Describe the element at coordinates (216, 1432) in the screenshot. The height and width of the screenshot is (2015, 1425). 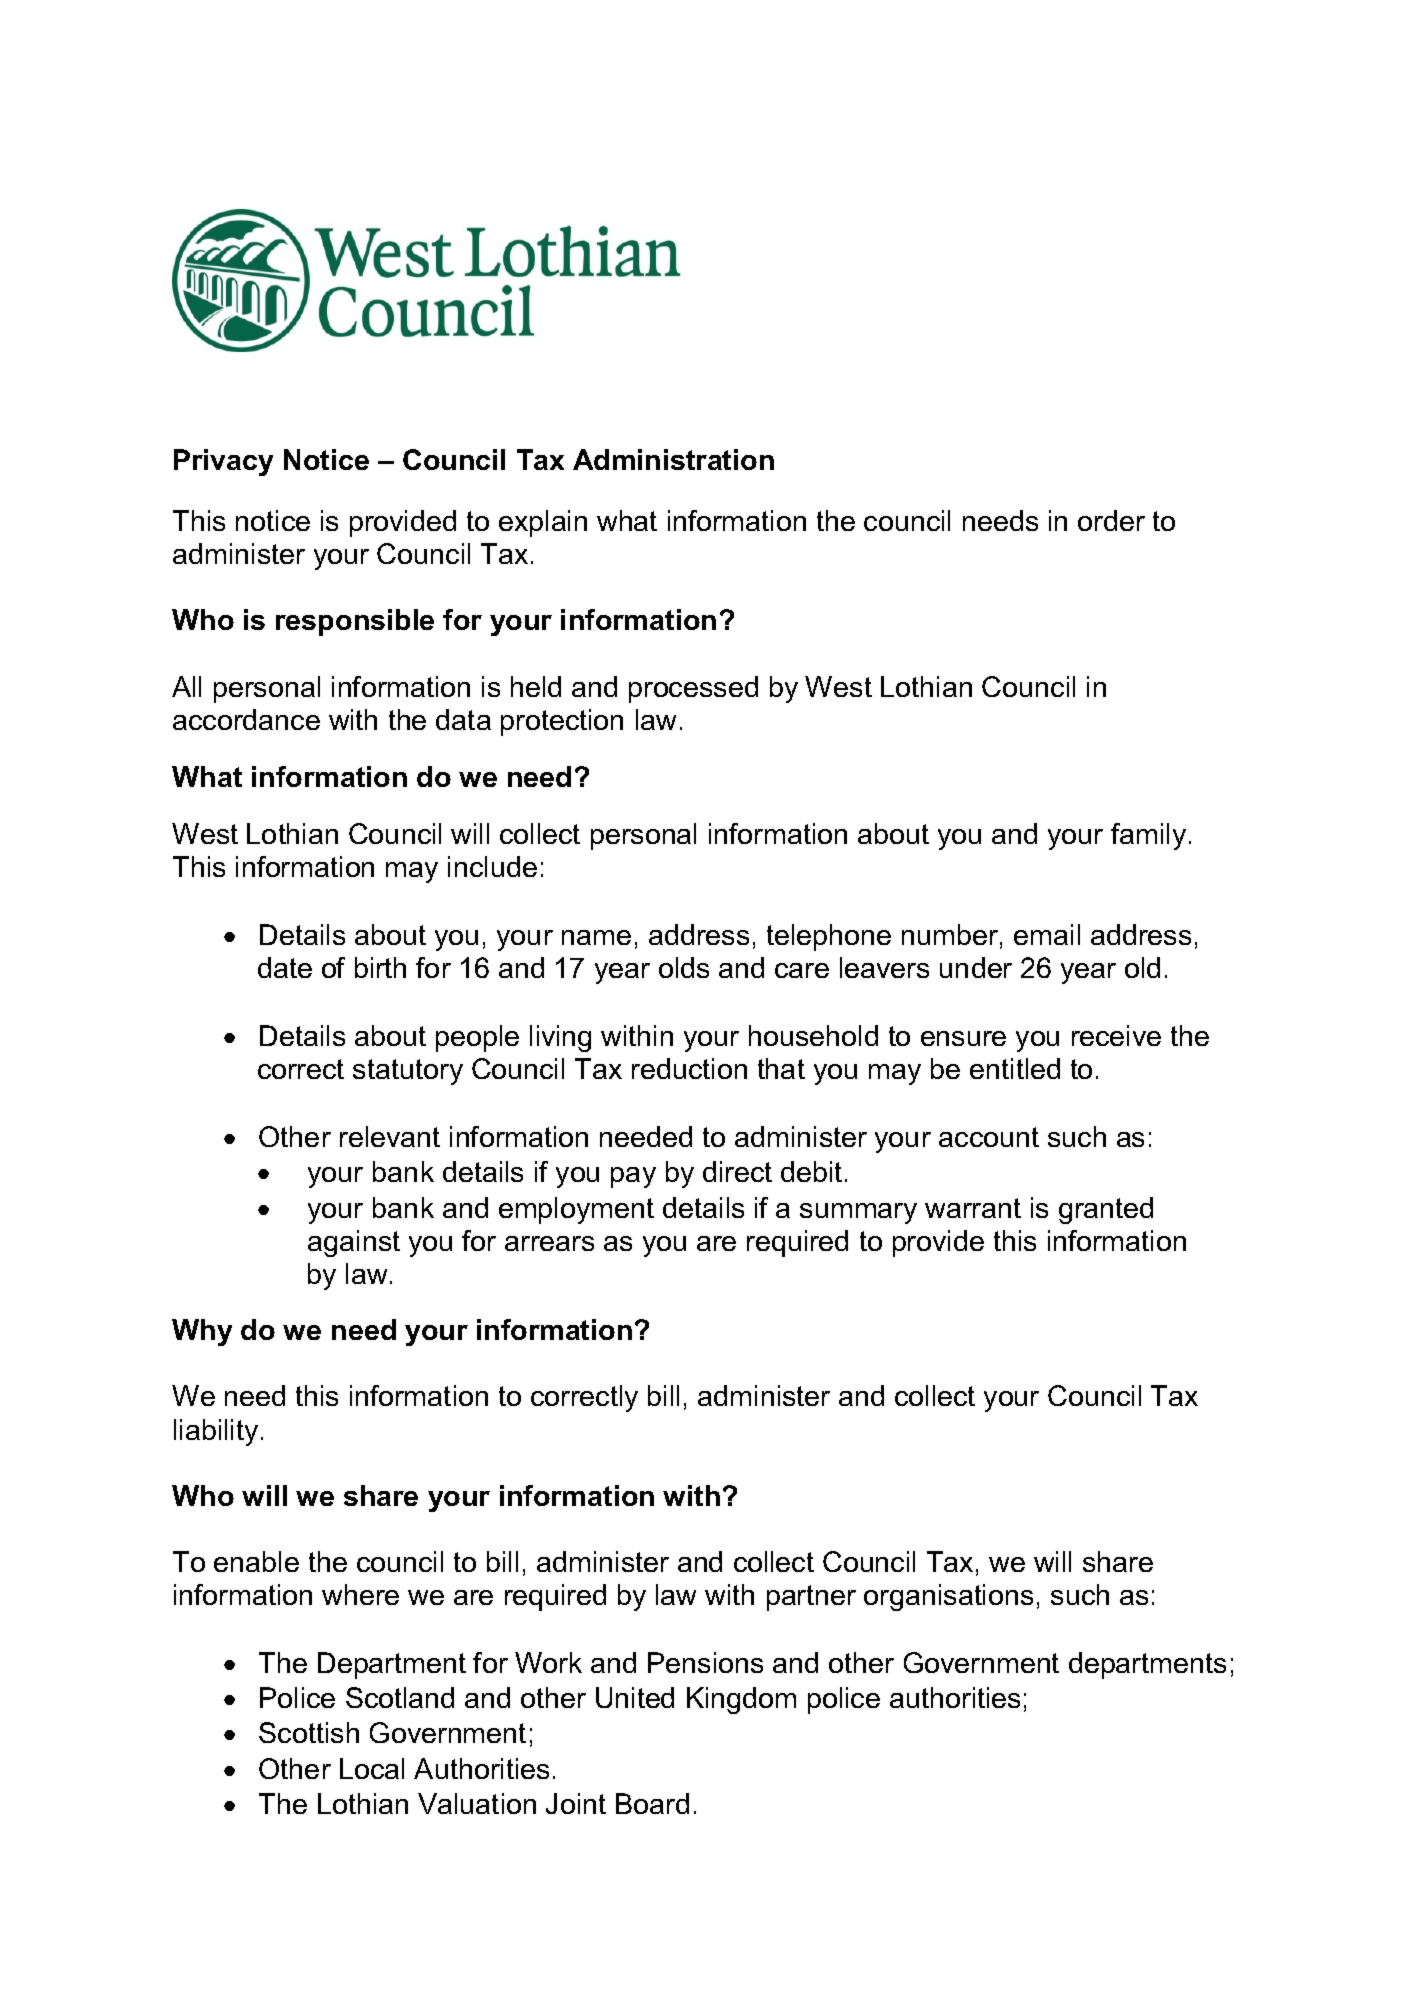
I see `liability` at that location.
